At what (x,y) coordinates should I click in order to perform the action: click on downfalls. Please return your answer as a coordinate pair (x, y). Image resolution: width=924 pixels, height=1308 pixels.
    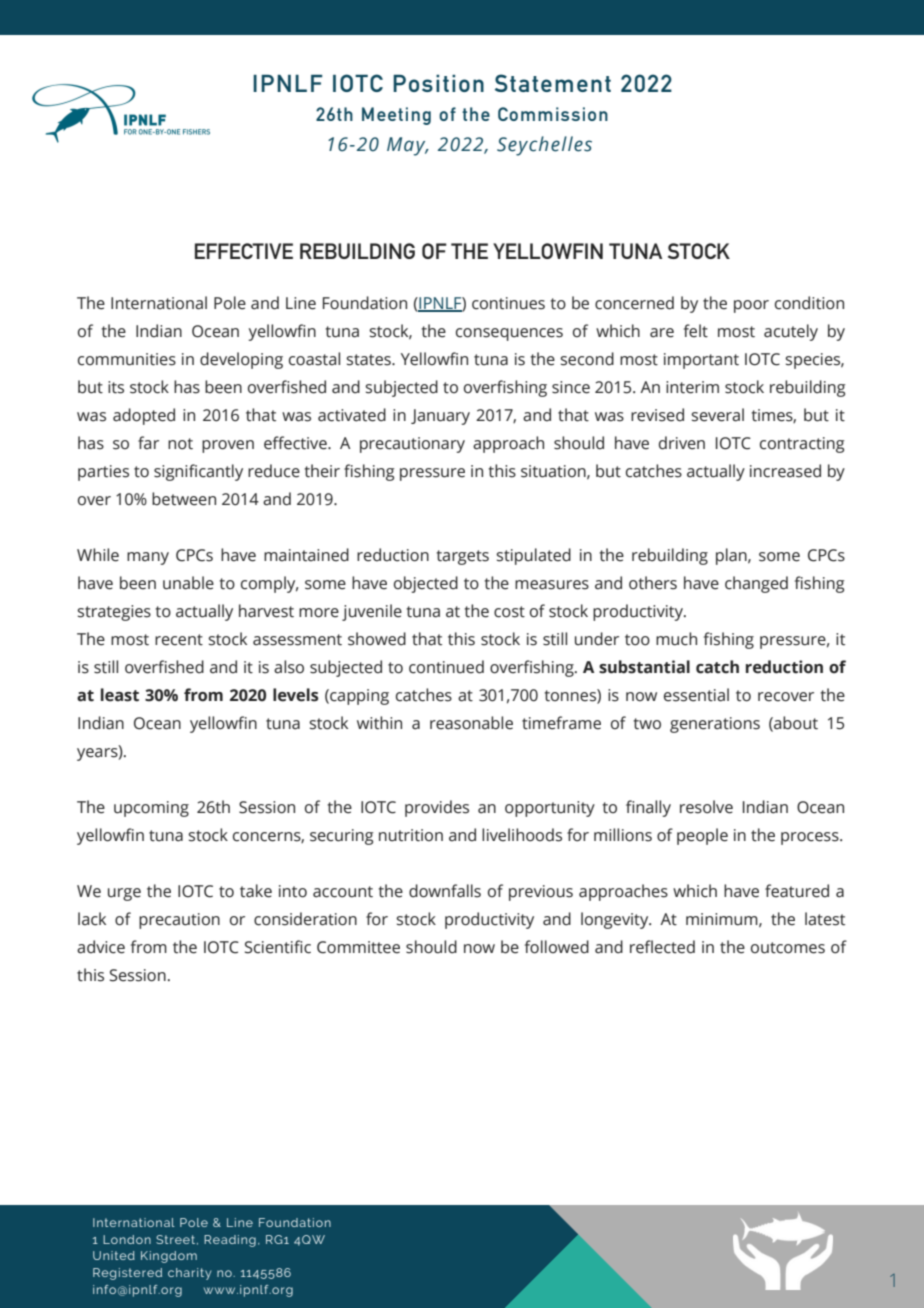
    Looking at the image, I should click on (445, 891).
